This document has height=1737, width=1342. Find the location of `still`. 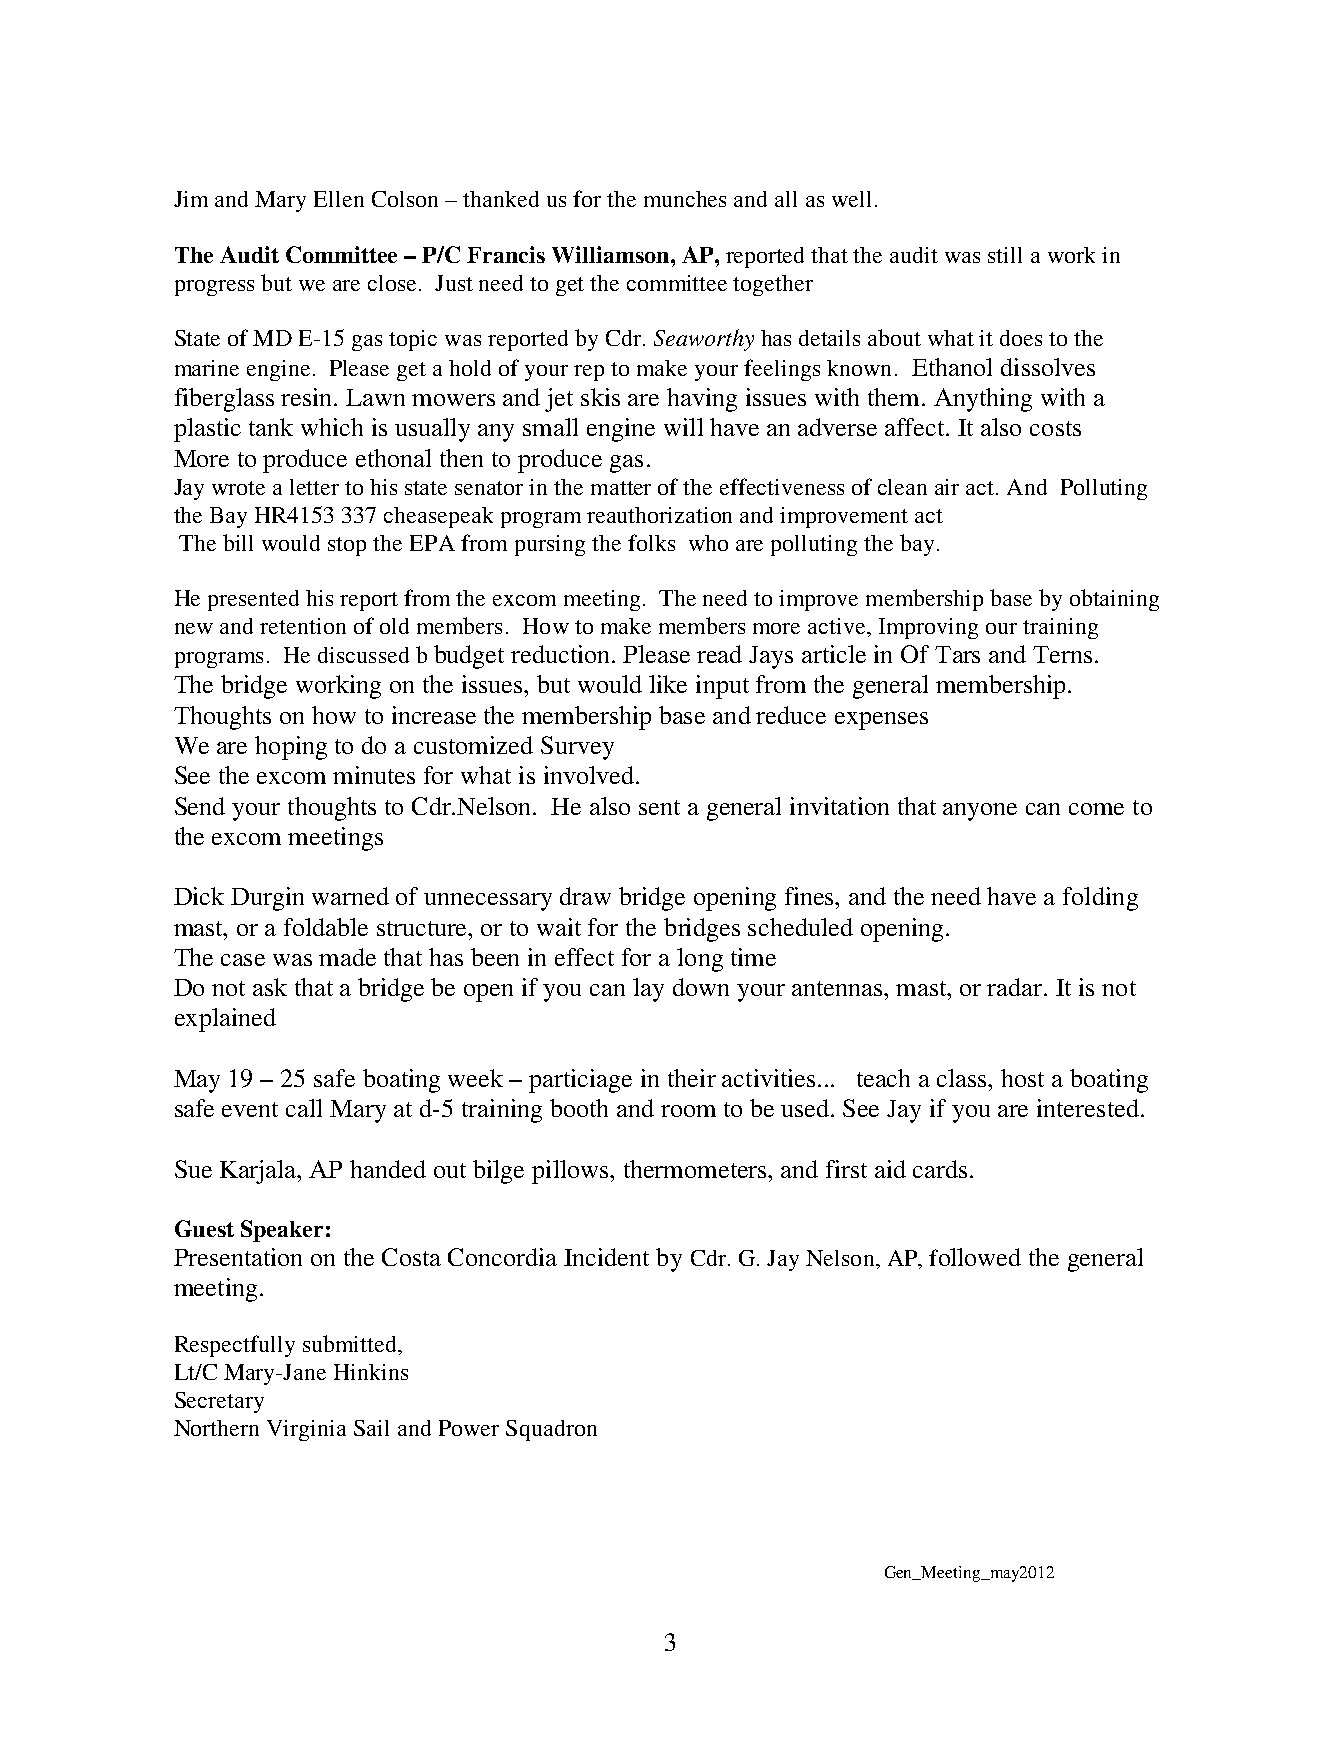

still is located at coordinates (1005, 255).
